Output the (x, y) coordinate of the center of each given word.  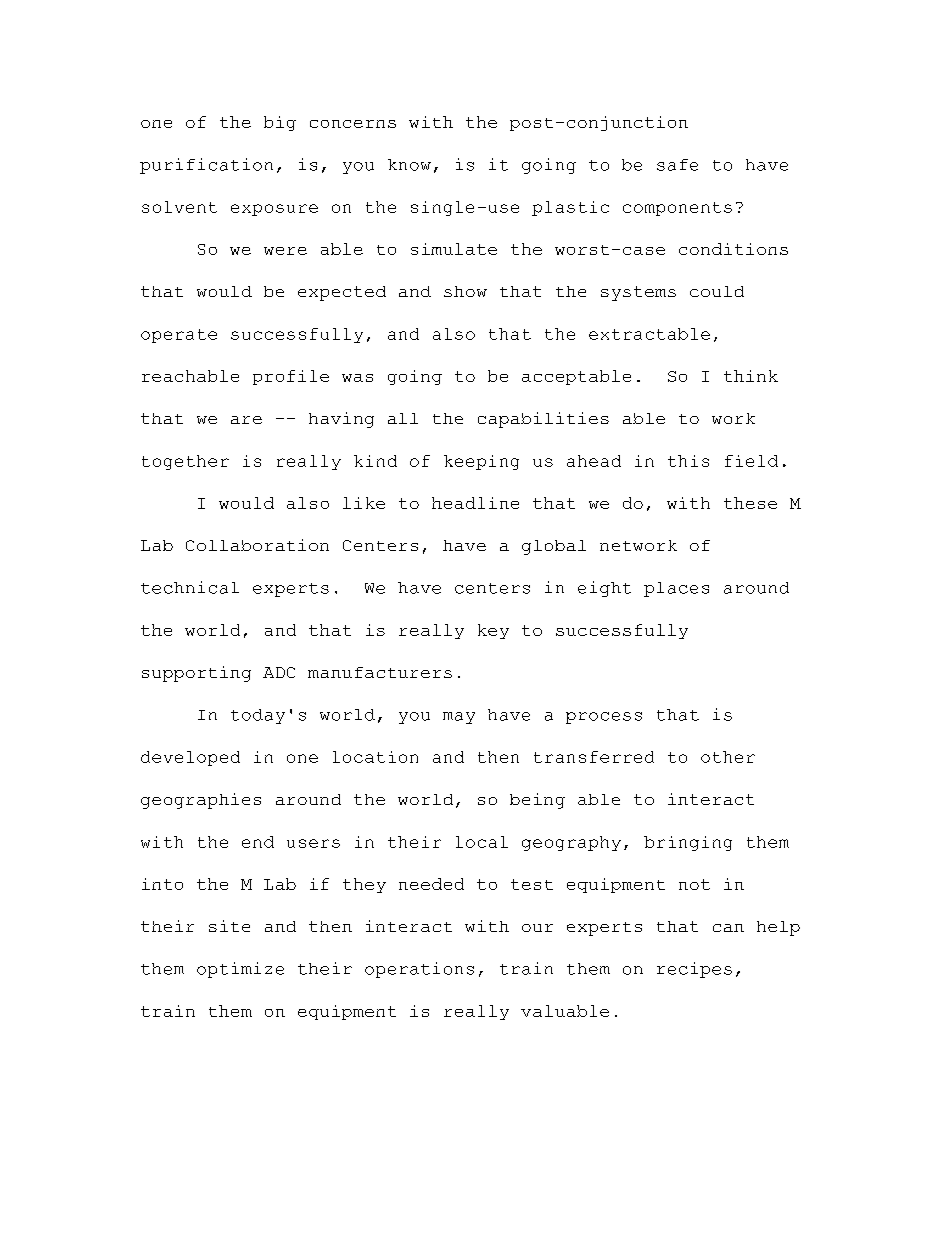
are (246, 420)
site (229, 926)
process (604, 718)
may (459, 718)
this (688, 461)
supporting (196, 674)
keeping (481, 462)
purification (206, 166)
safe (677, 165)
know (409, 165)
